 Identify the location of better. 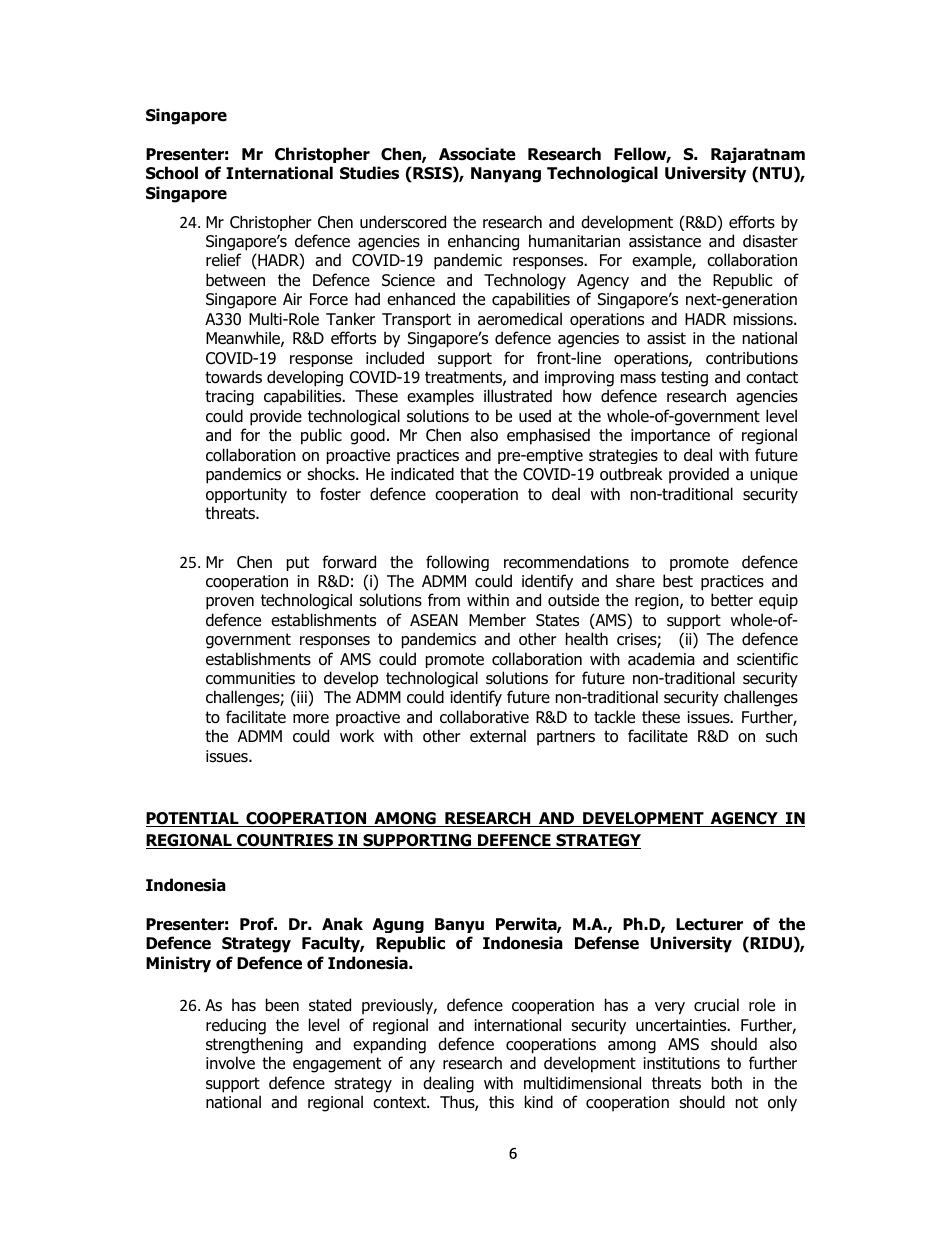
(732, 600).
